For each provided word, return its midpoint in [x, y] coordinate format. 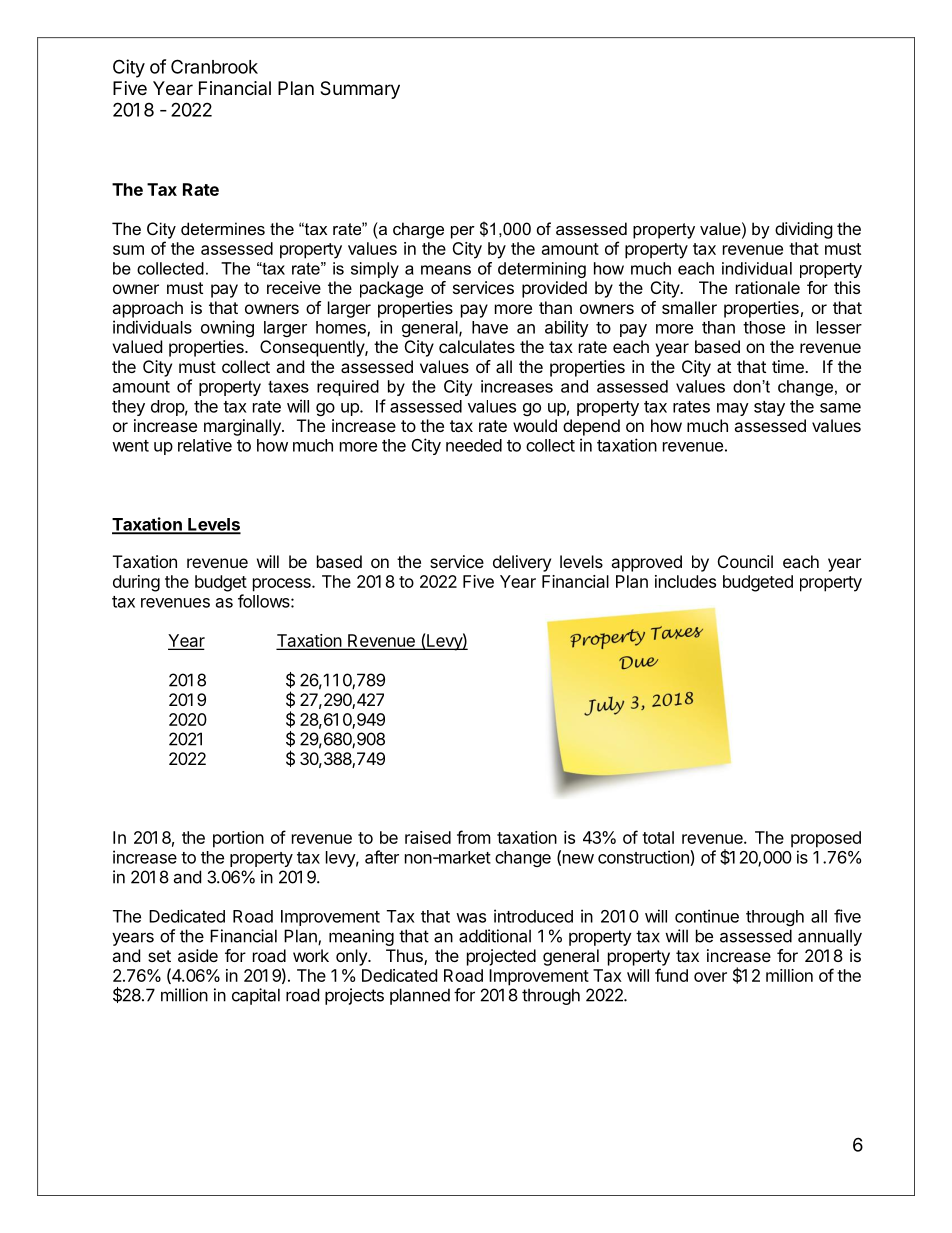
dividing [804, 230]
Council [745, 561]
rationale [768, 287]
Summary [360, 90]
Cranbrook [214, 66]
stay [769, 408]
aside [198, 955]
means [446, 270]
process [283, 585]
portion [238, 839]
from [474, 837]
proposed [826, 839]
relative [205, 445]
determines [223, 228]
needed [474, 445]
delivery [522, 563]
